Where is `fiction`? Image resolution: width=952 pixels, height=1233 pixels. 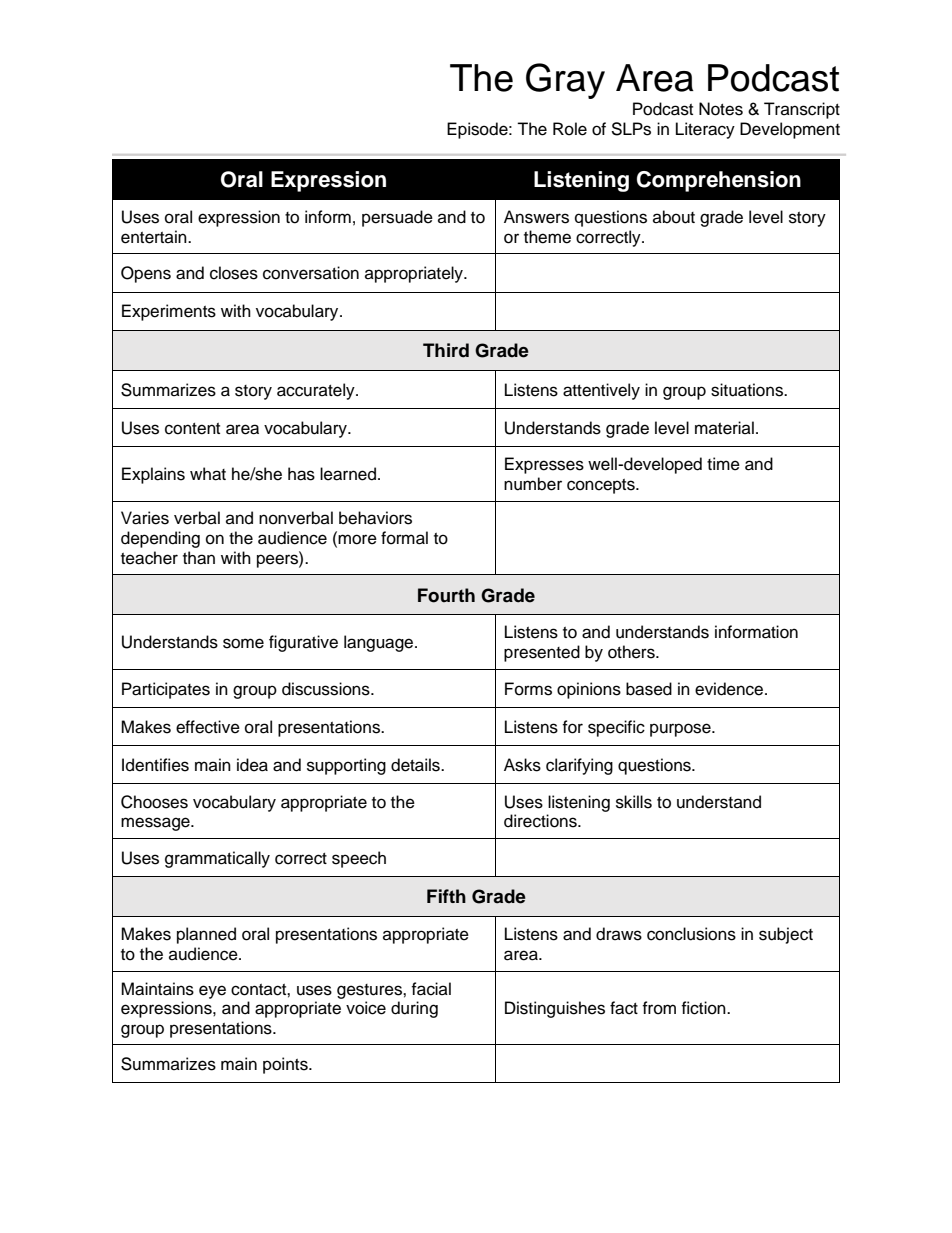 fiction is located at coordinates (704, 1008).
